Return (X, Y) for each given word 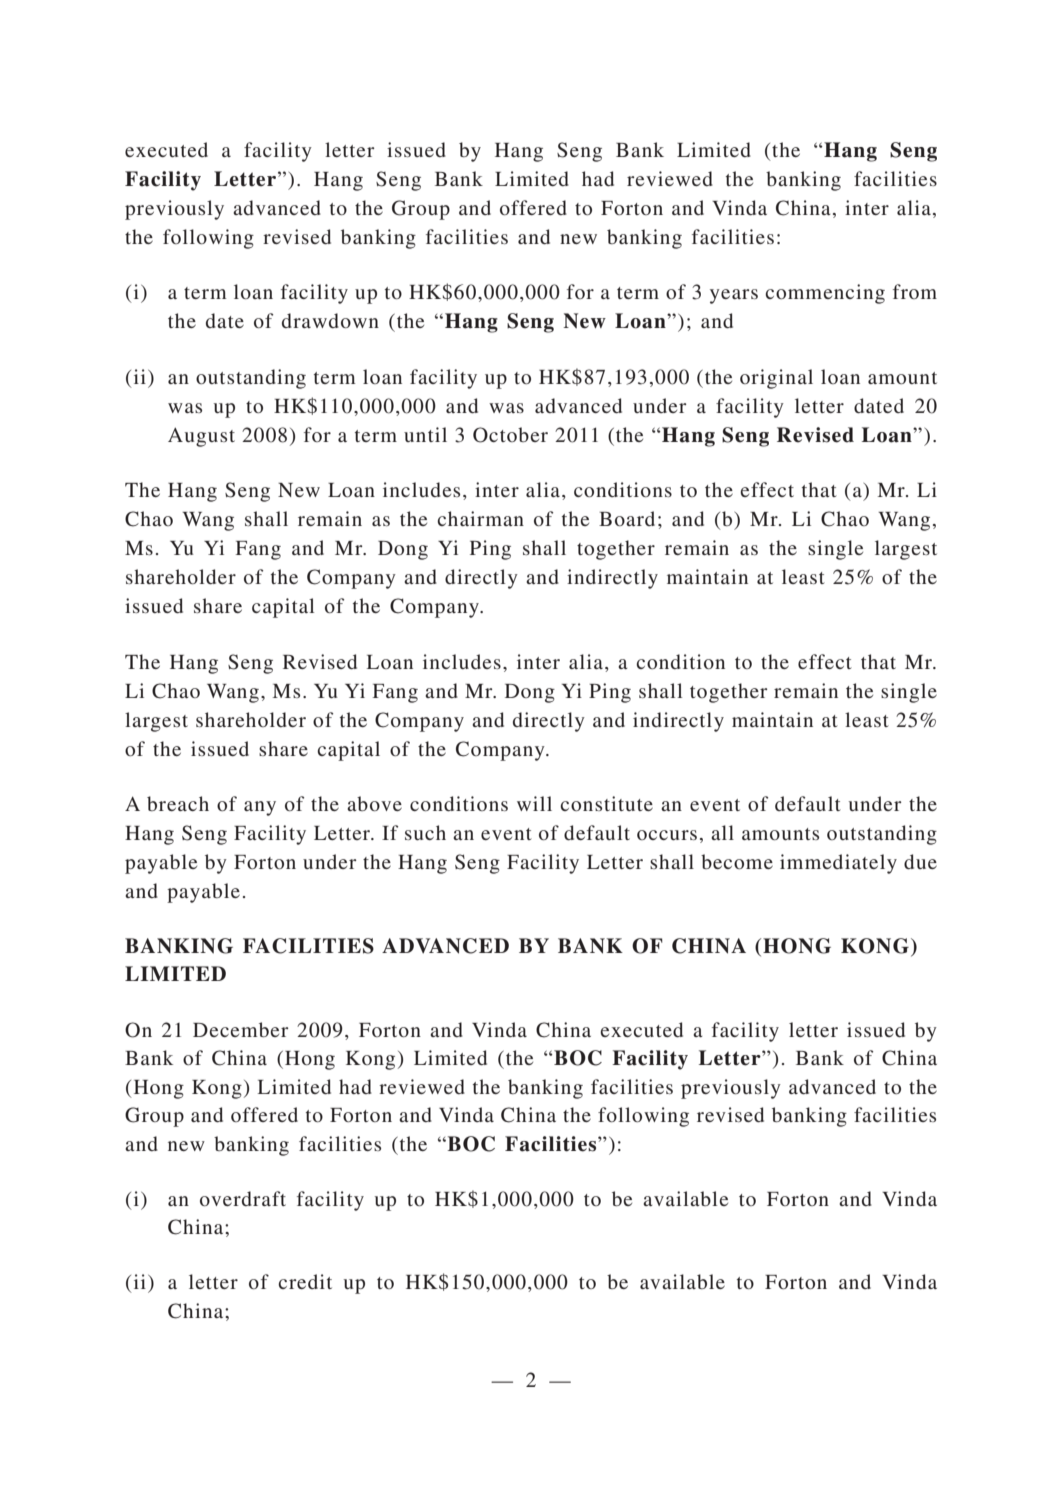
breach (178, 803)
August (201, 437)
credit (305, 1281)
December (241, 1029)
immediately (838, 864)
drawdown (330, 320)
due (920, 861)
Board (627, 518)
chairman (480, 518)
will (534, 803)
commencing (825, 294)
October (510, 435)
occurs (667, 835)
